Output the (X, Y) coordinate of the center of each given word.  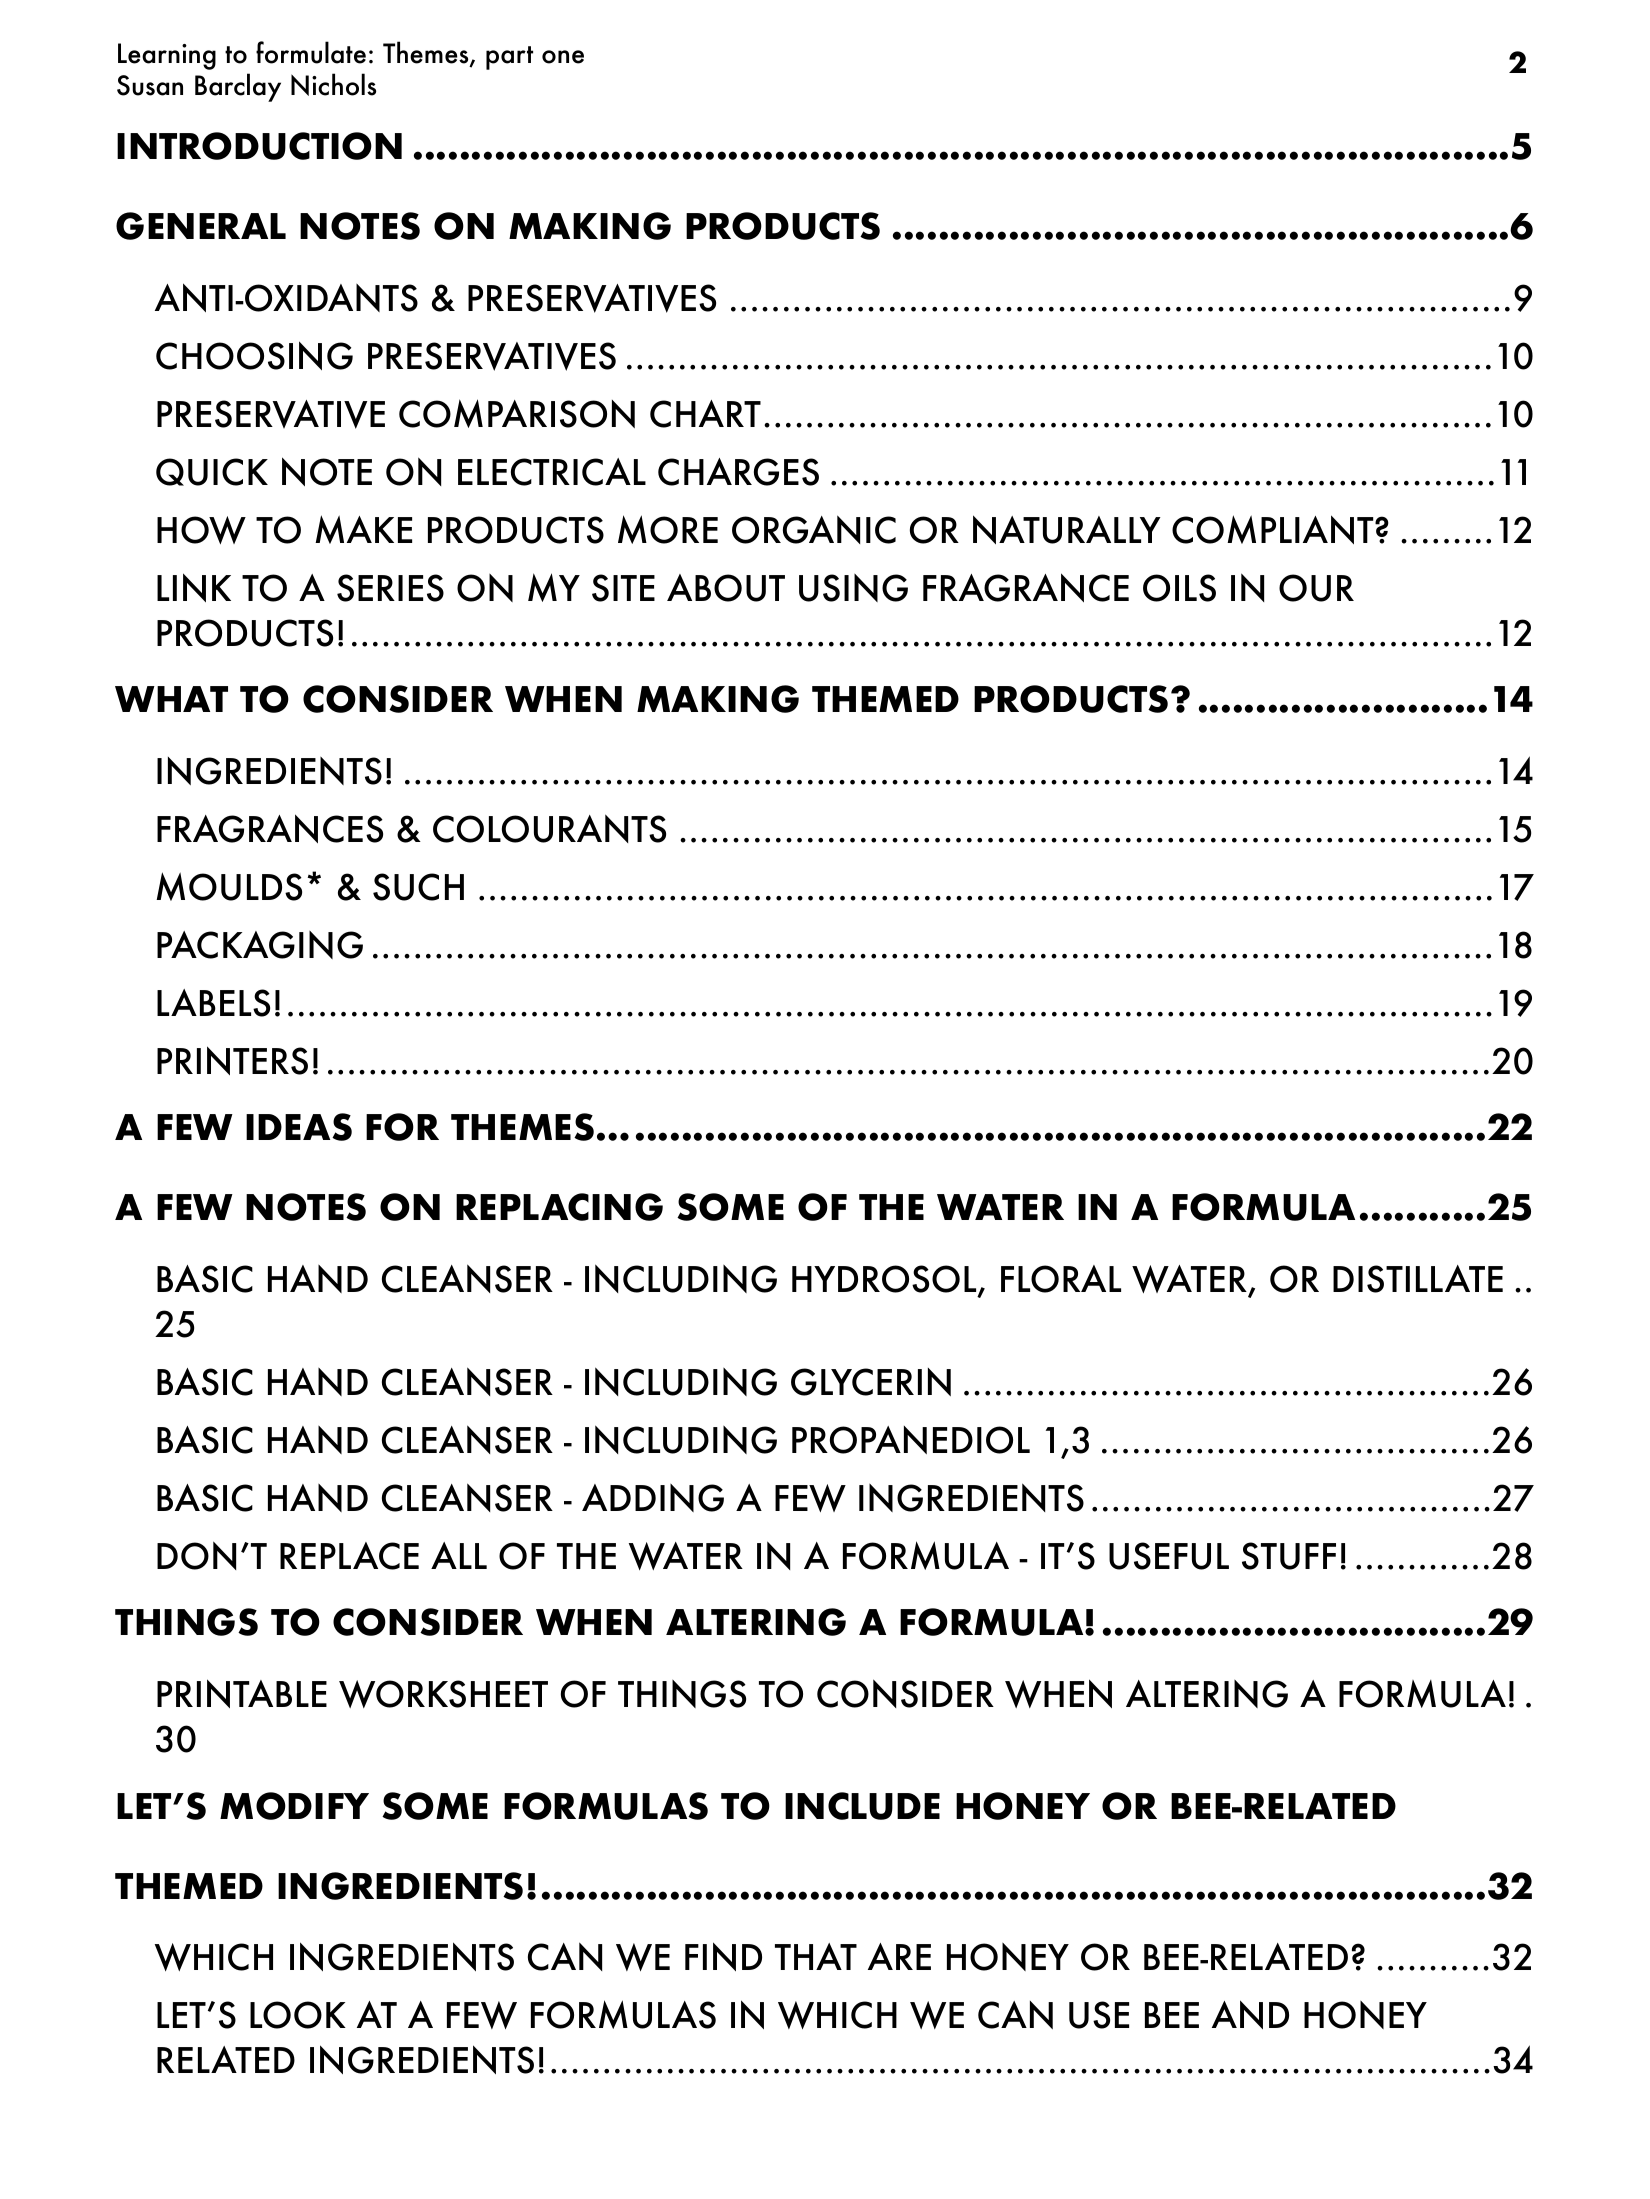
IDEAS (299, 1127)
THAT (816, 1956)
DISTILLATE (1418, 1279)
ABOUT (726, 588)
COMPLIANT (1274, 529)
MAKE (363, 529)
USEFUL (1169, 1556)
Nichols (333, 84)
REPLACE (349, 1556)
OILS (1179, 588)
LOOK (298, 2015)
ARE (899, 1956)
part (509, 58)
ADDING (653, 1498)
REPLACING (559, 1207)
